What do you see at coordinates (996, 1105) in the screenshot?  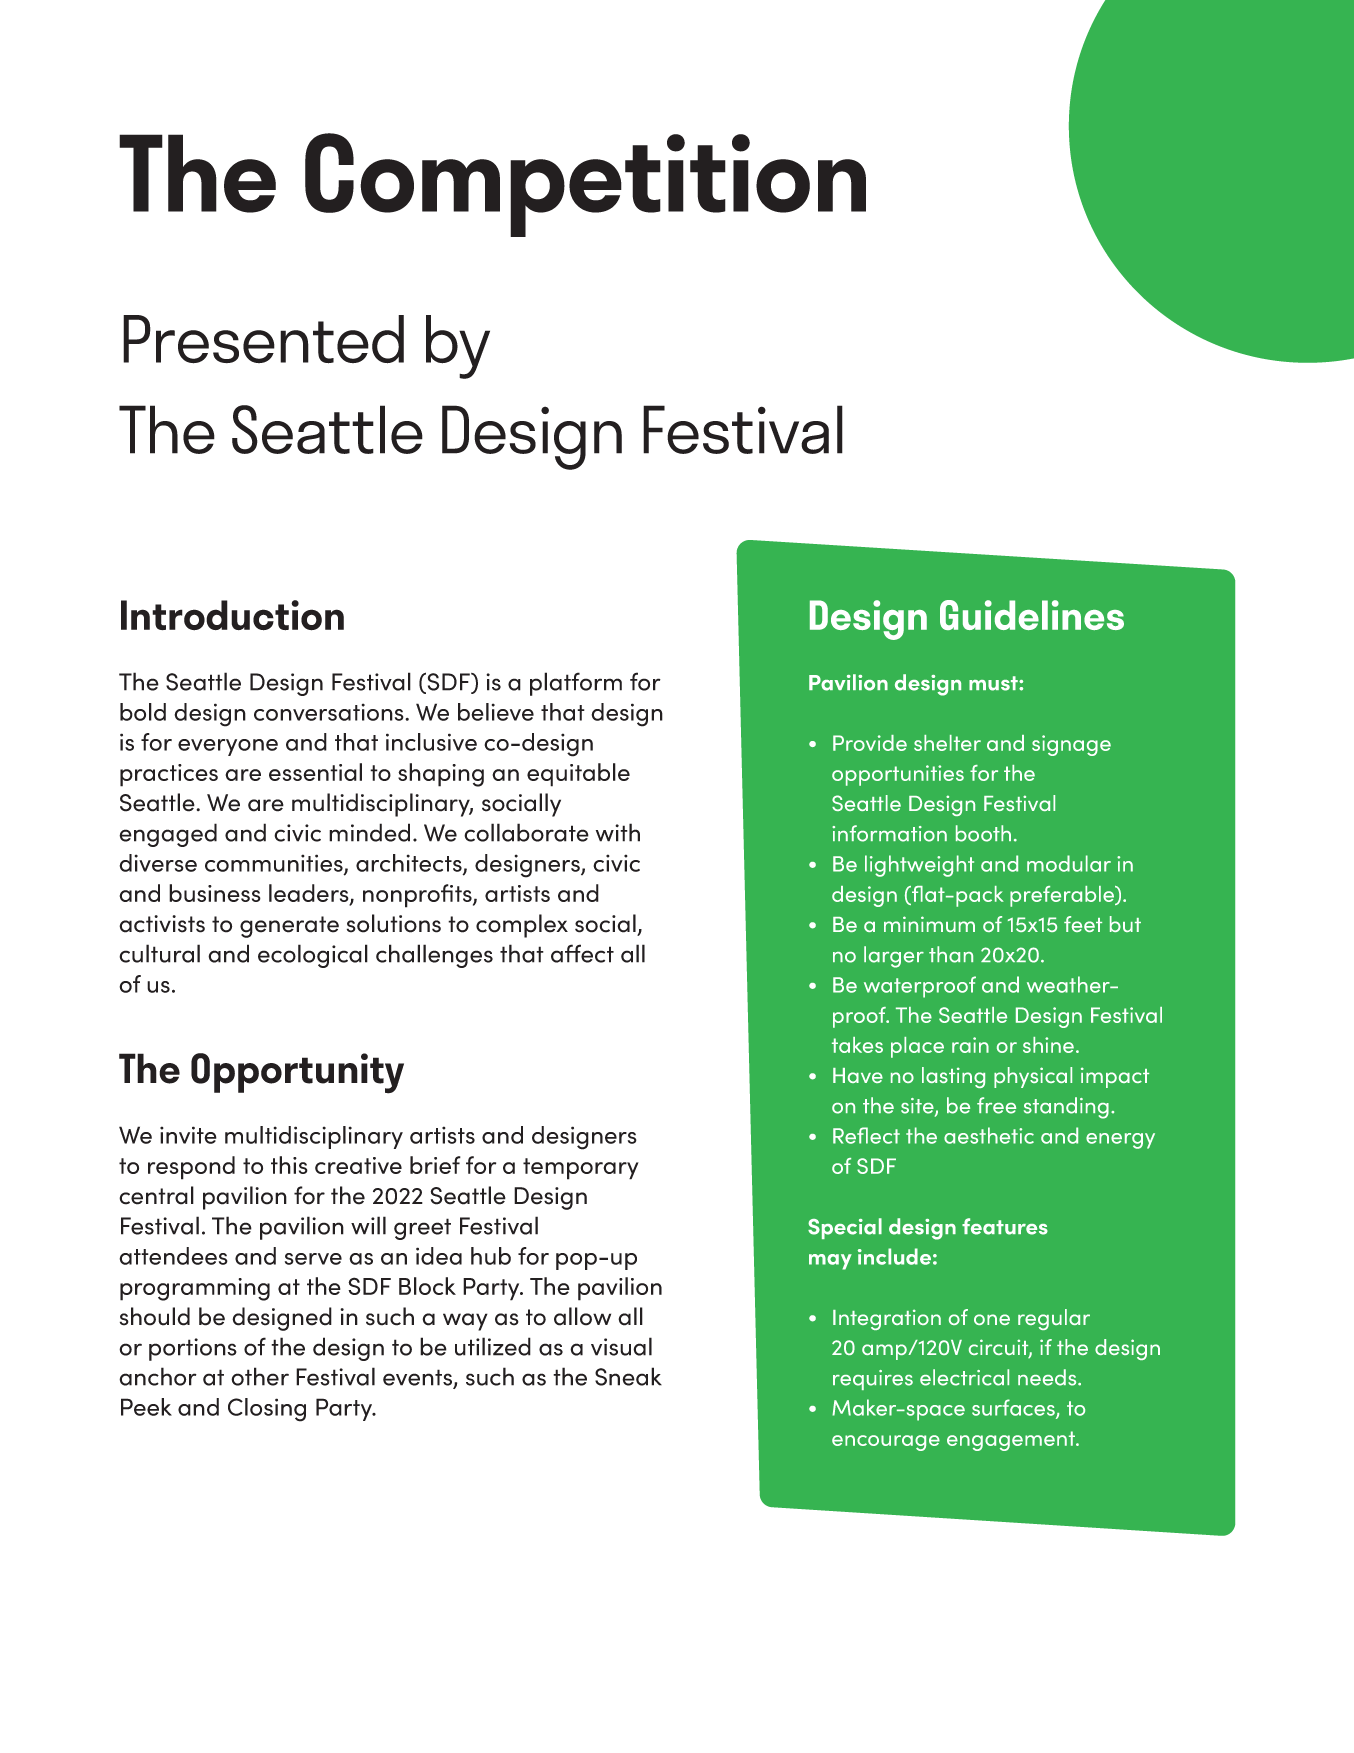 I see `free` at bounding box center [996, 1105].
